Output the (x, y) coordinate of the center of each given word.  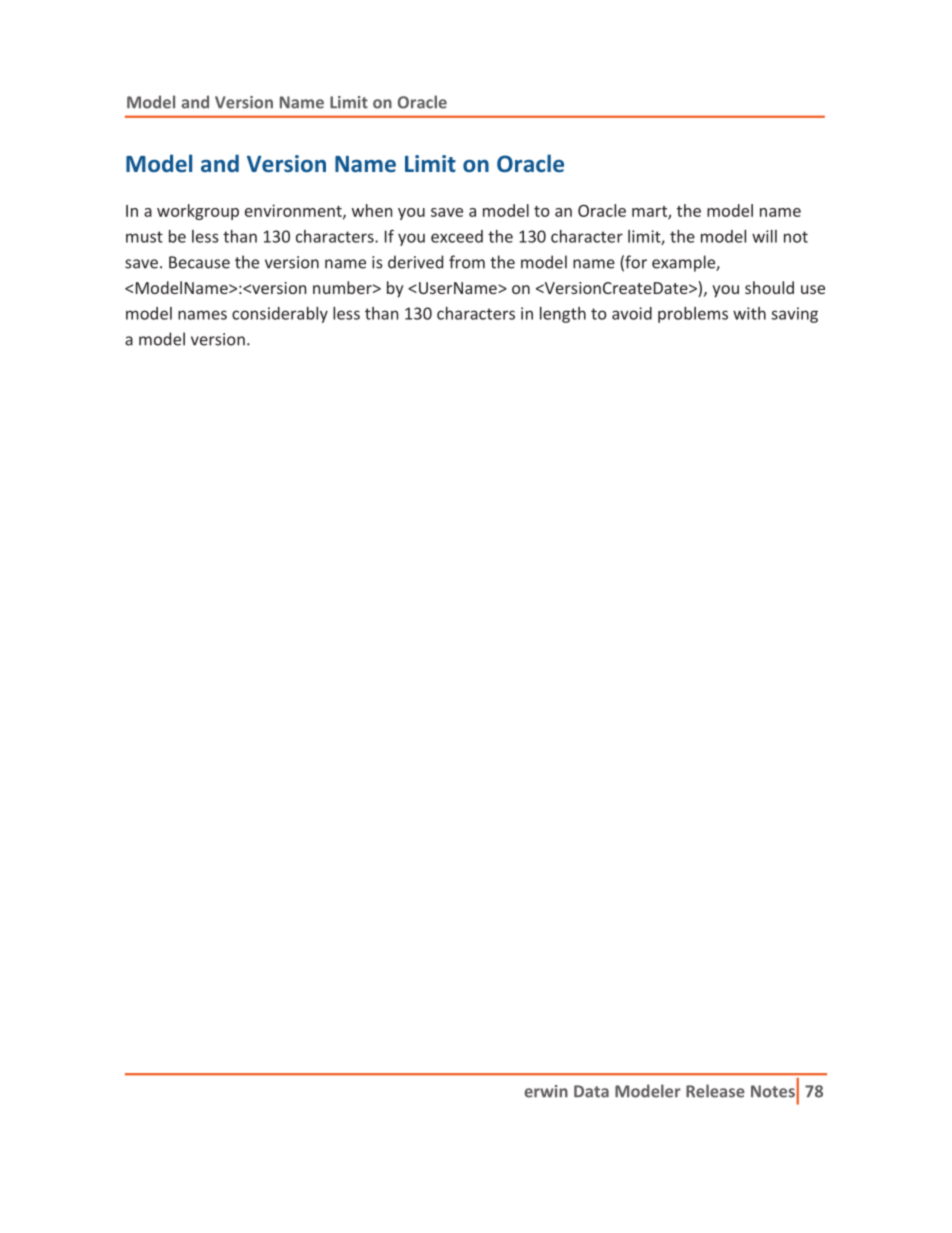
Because (199, 262)
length (563, 315)
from (467, 262)
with (749, 313)
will (764, 236)
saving (794, 315)
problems (693, 315)
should (769, 287)
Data (591, 1091)
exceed (457, 236)
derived (415, 262)
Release (715, 1091)
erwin (546, 1091)
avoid (632, 313)
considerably (280, 315)
